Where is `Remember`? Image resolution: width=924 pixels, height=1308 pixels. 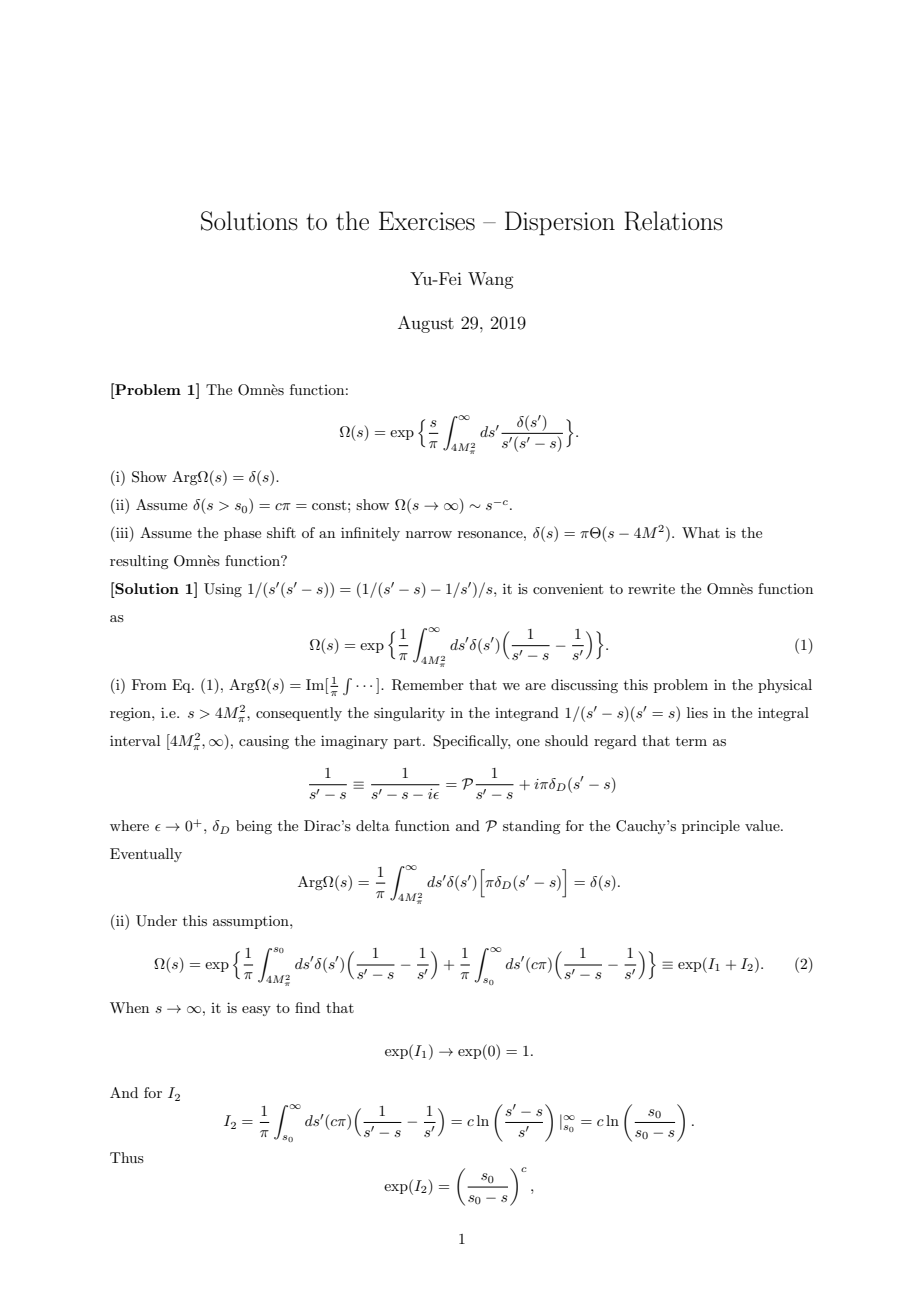
Remember is located at coordinates (428, 685).
